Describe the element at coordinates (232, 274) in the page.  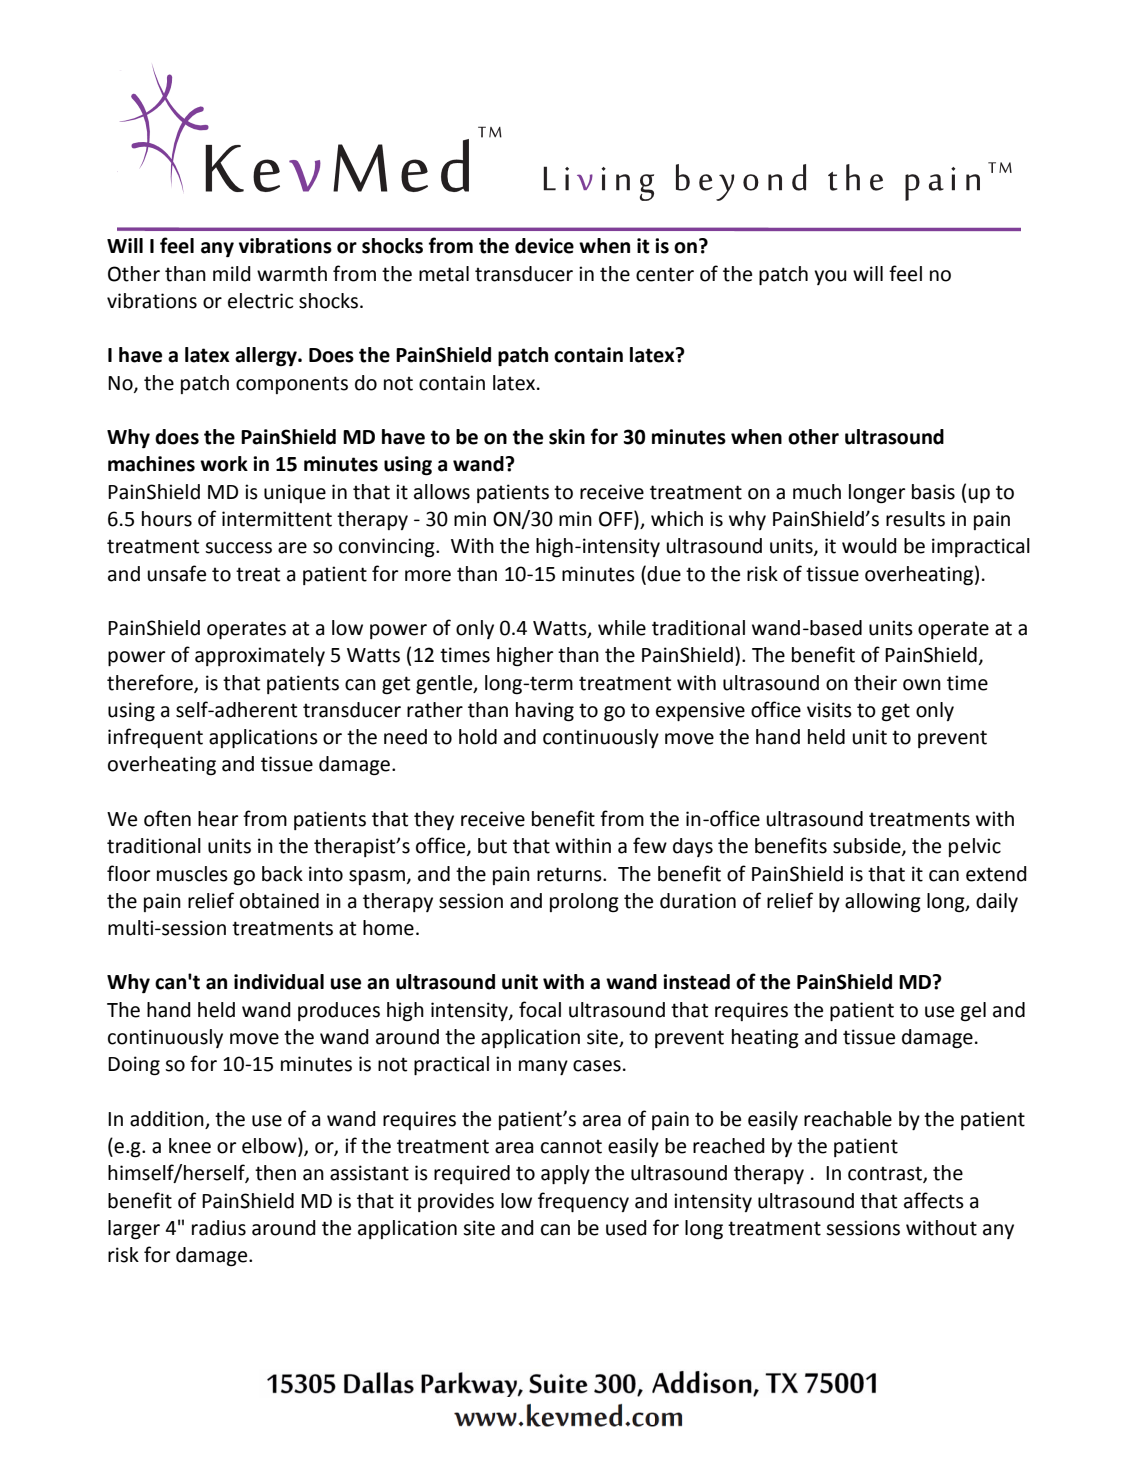
I see `mild` at that location.
